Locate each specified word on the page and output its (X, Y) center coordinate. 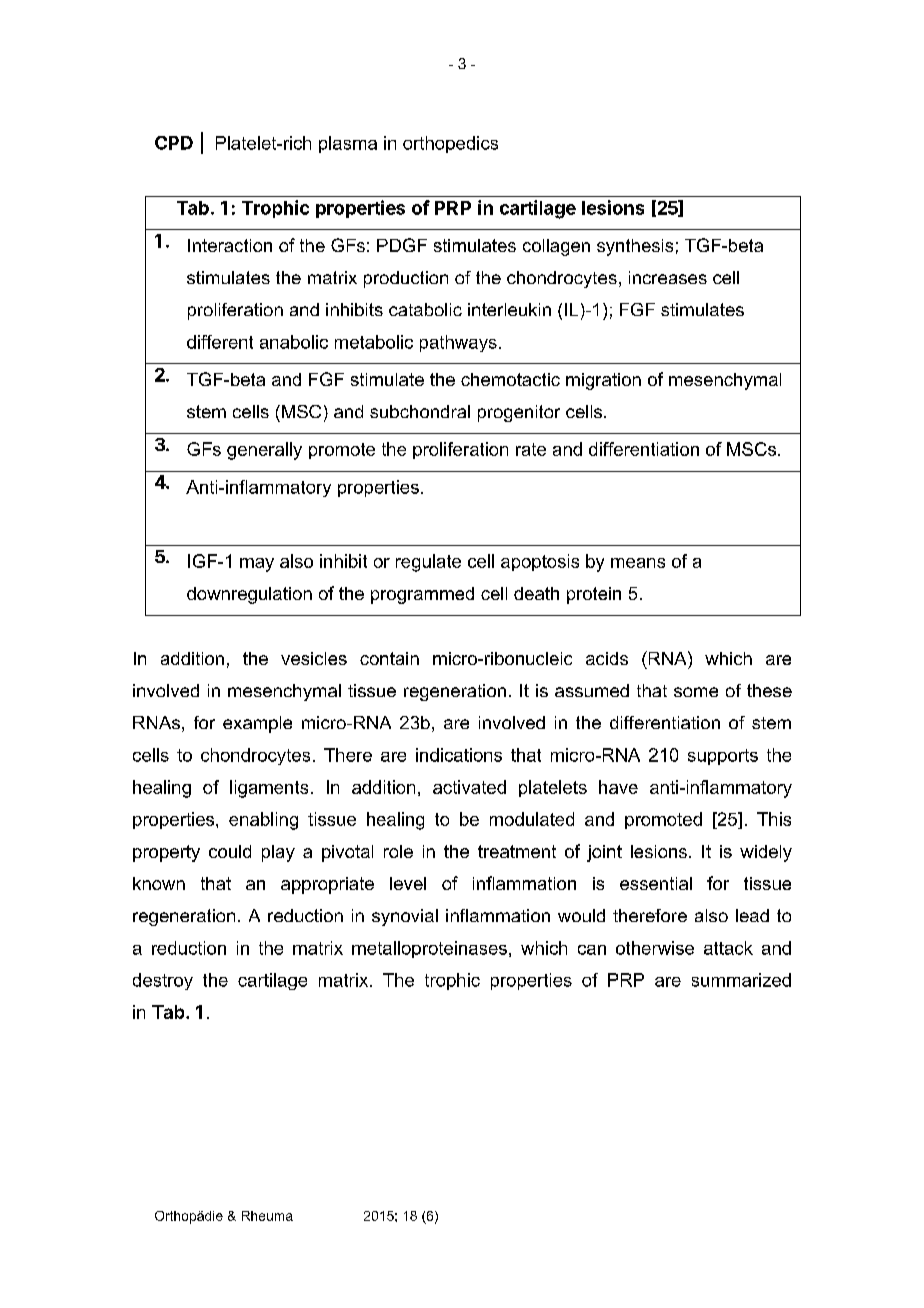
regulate (428, 563)
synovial (405, 917)
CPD (174, 143)
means (638, 563)
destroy (163, 981)
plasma (348, 144)
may (257, 565)
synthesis (635, 247)
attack (728, 948)
